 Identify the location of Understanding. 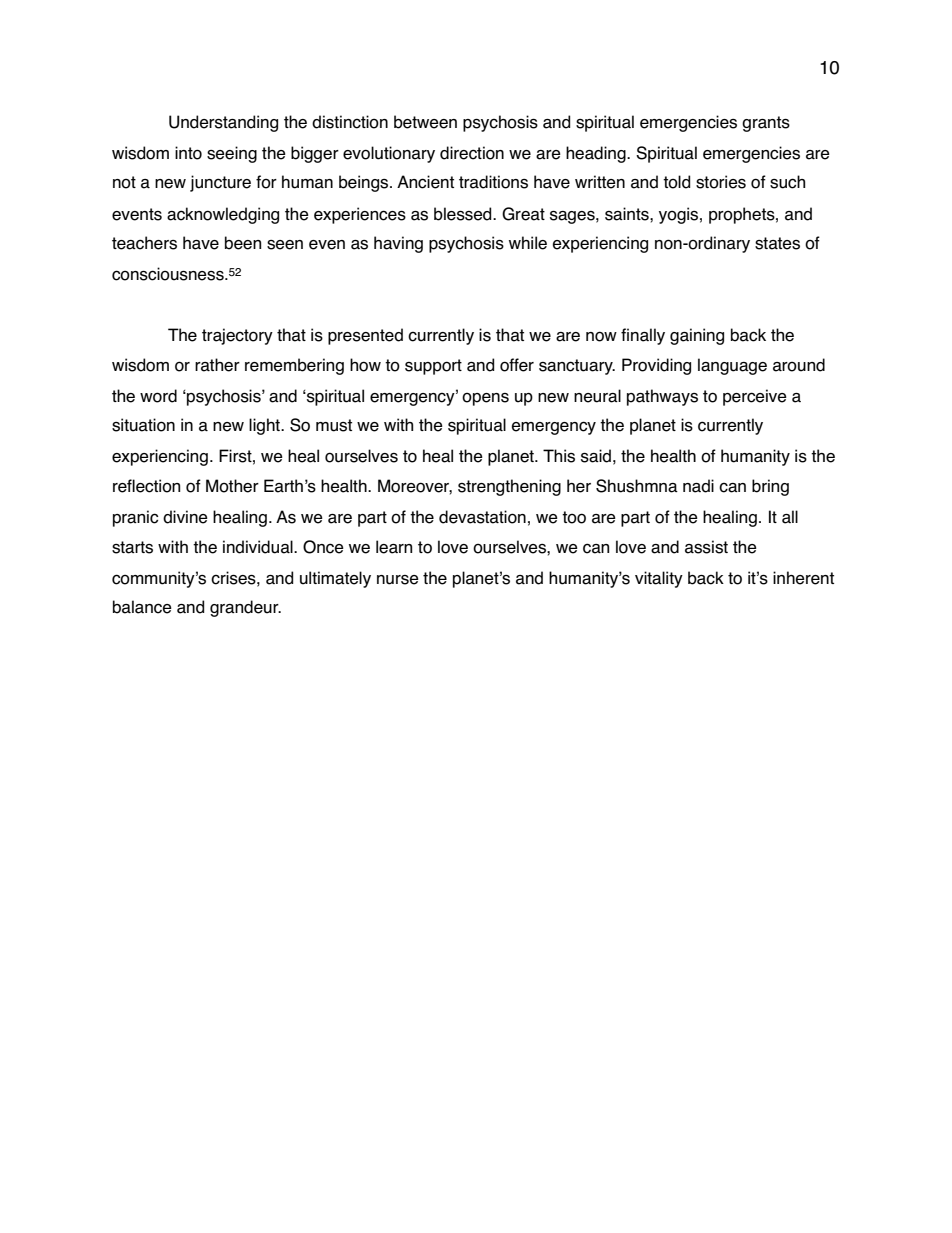
(223, 123).
